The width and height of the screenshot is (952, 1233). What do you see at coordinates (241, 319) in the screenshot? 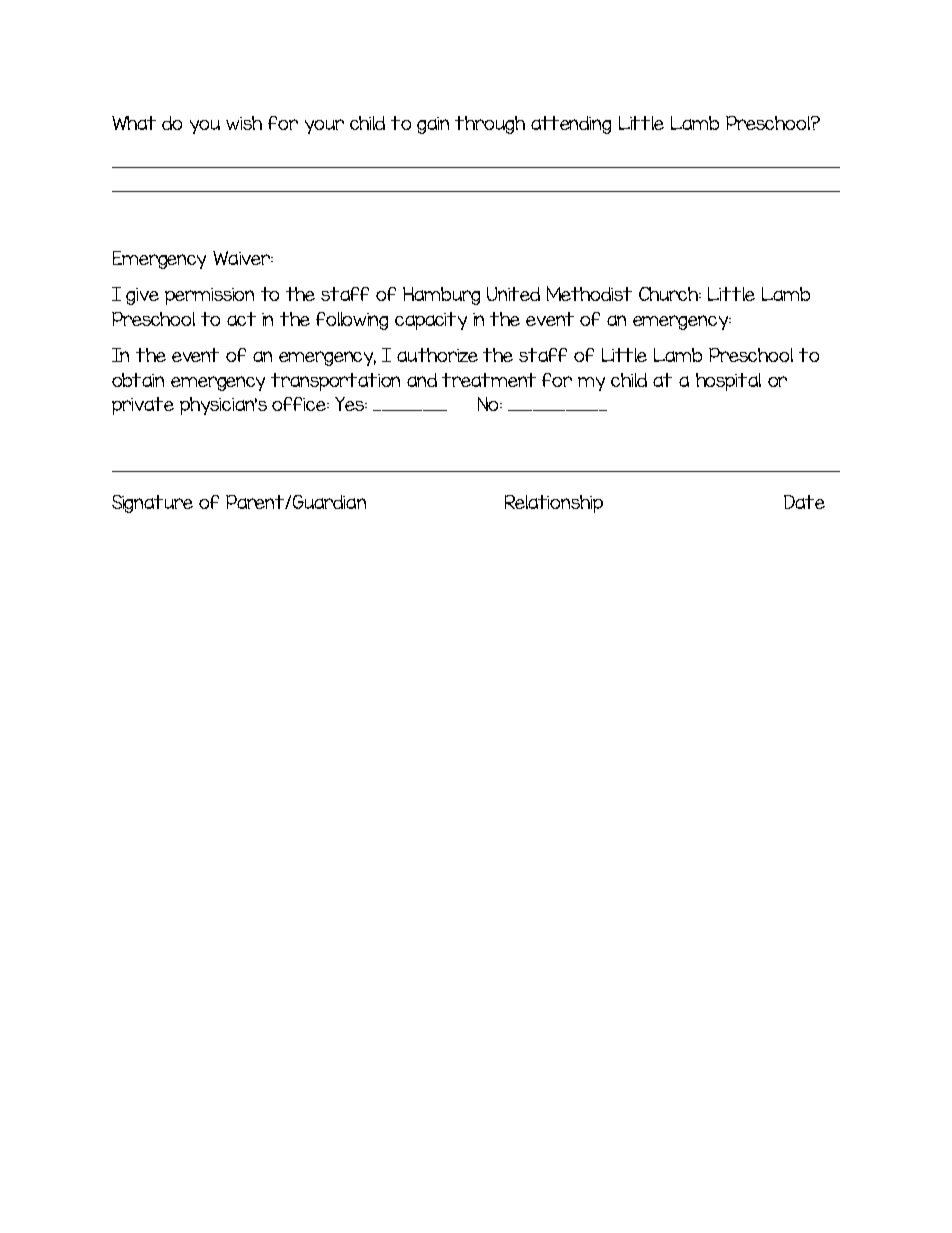
I see `act` at bounding box center [241, 319].
